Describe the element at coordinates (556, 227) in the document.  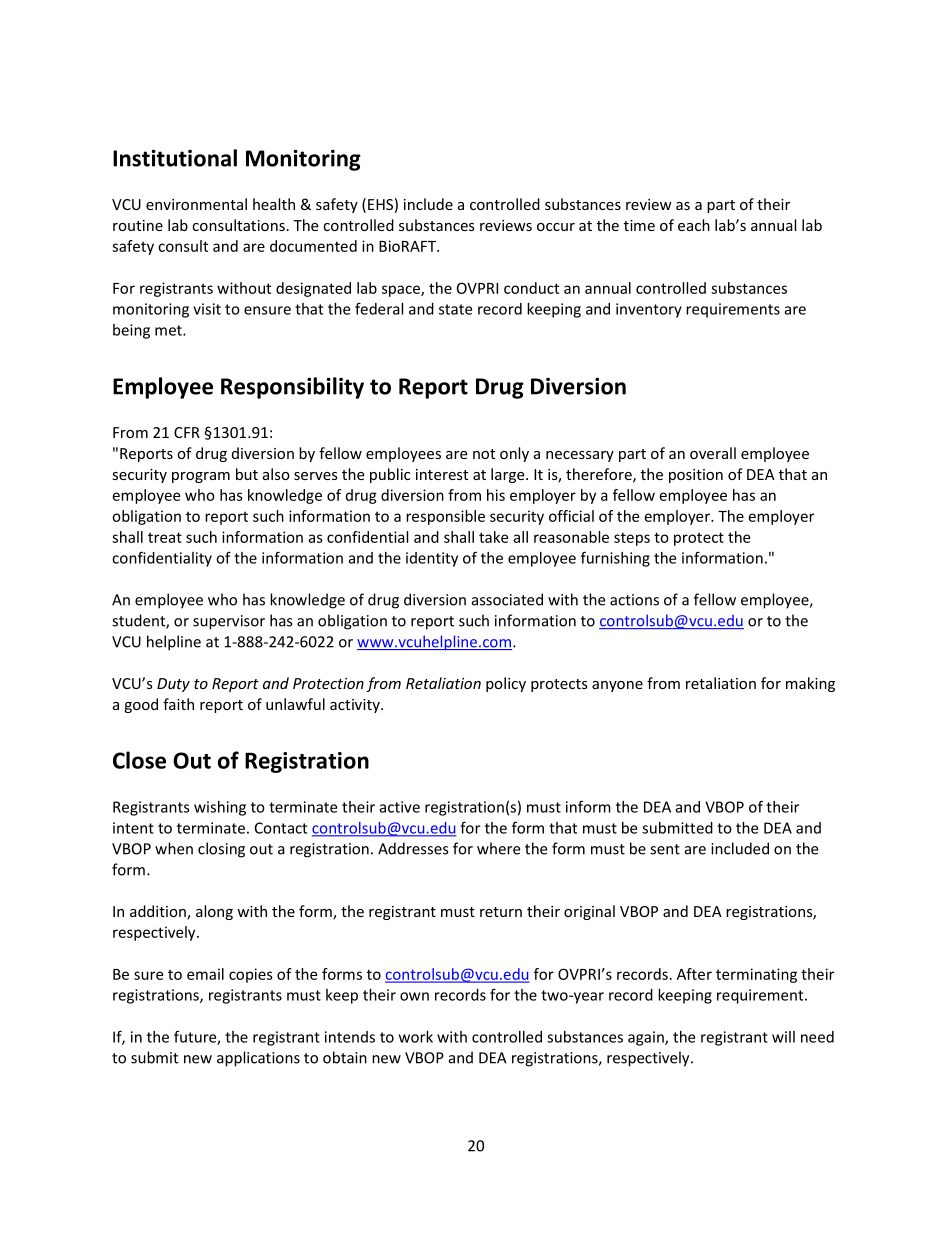
I see `occur` at that location.
